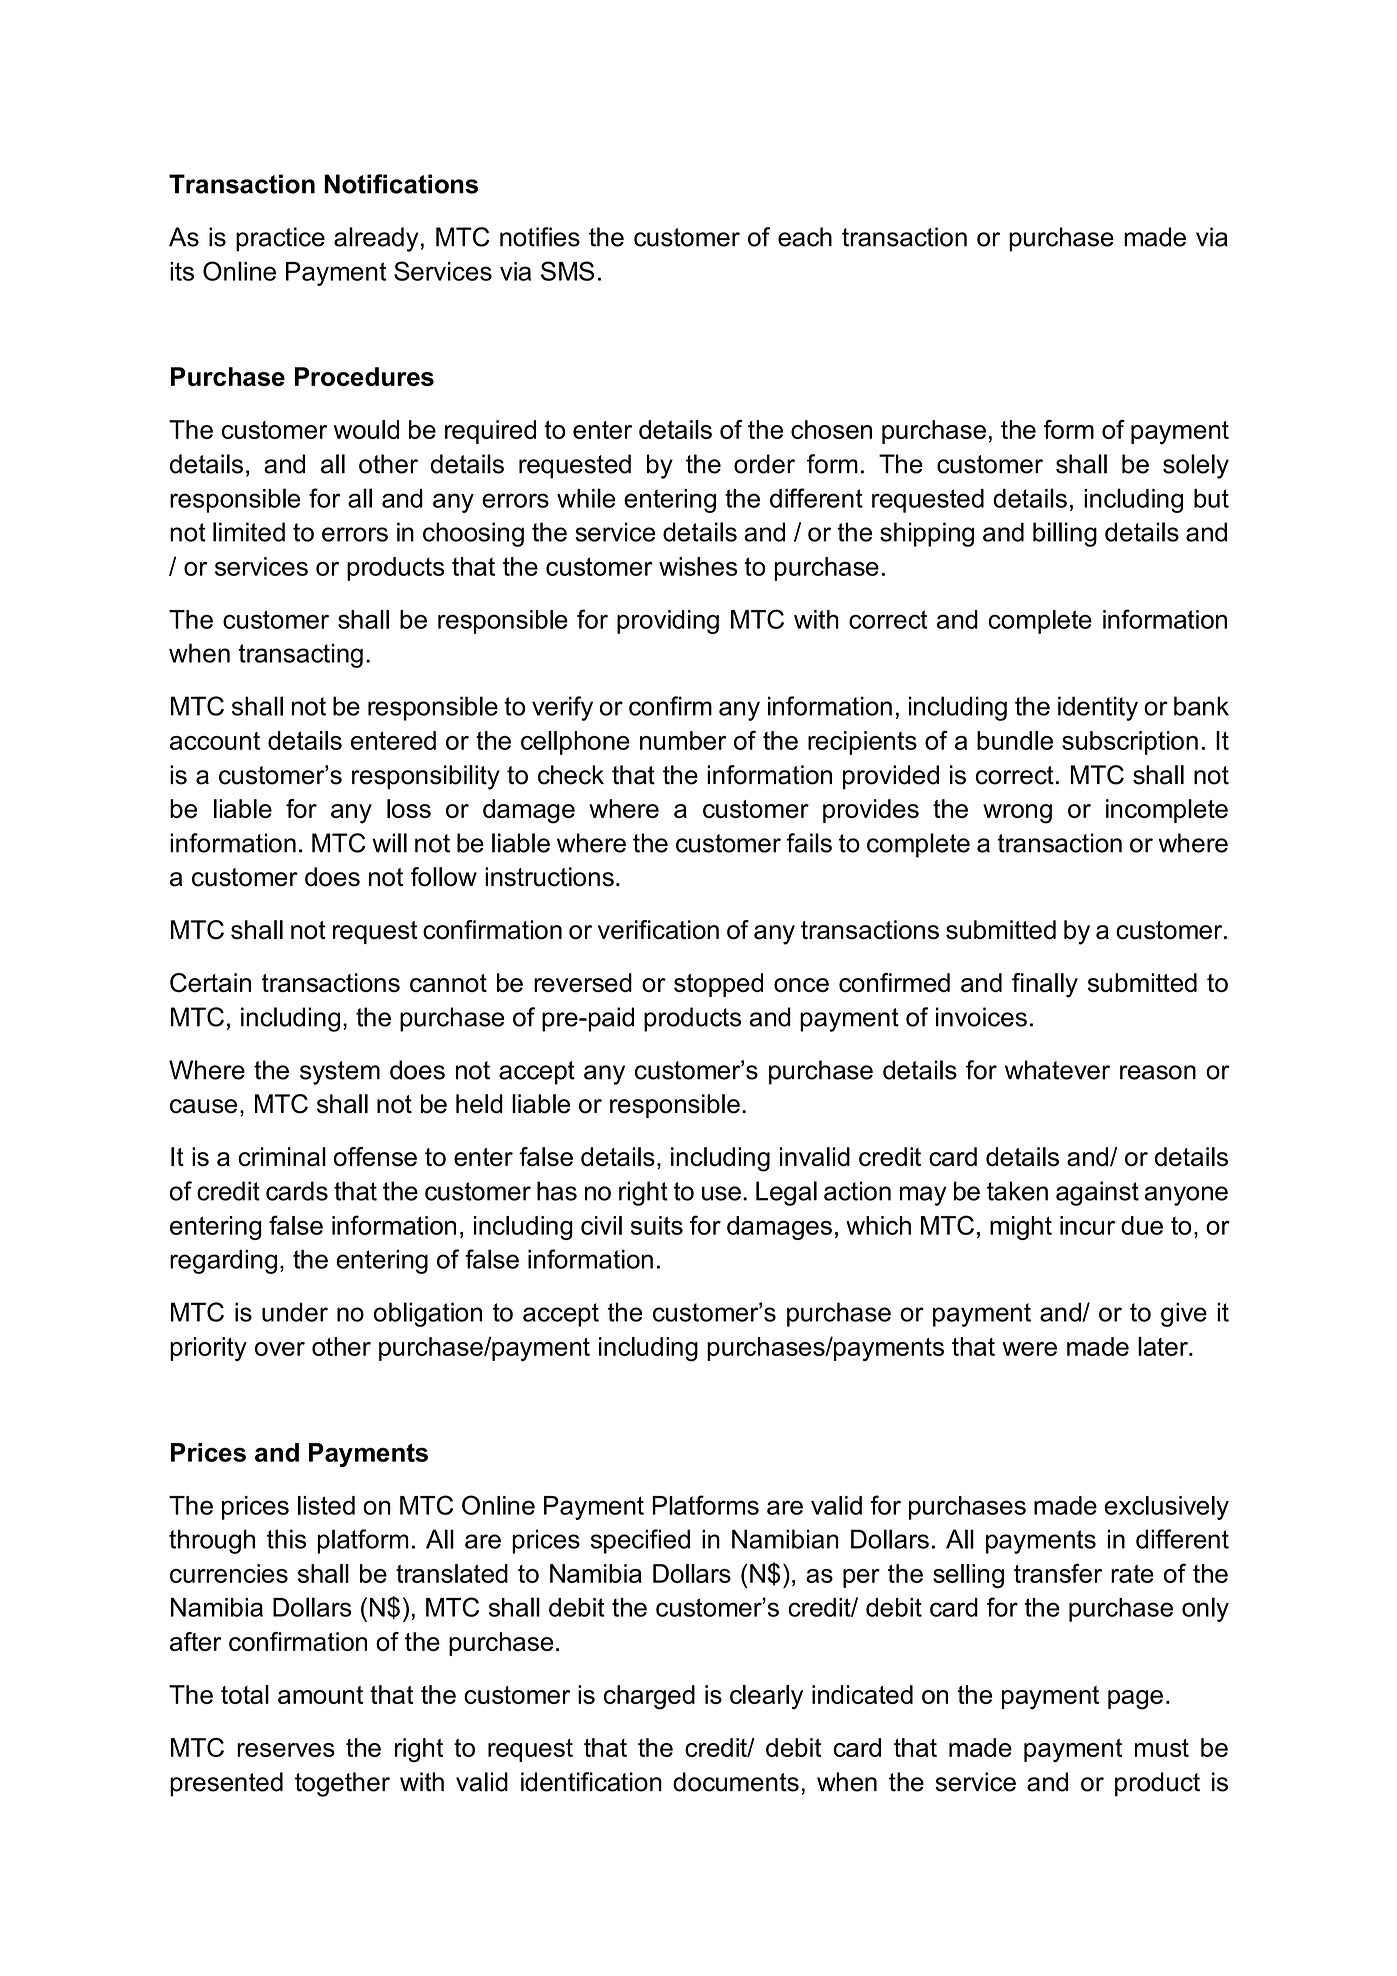 The width and height of the page is (1397, 1976). What do you see at coordinates (210, 982) in the page?
I see `Certain` at bounding box center [210, 982].
